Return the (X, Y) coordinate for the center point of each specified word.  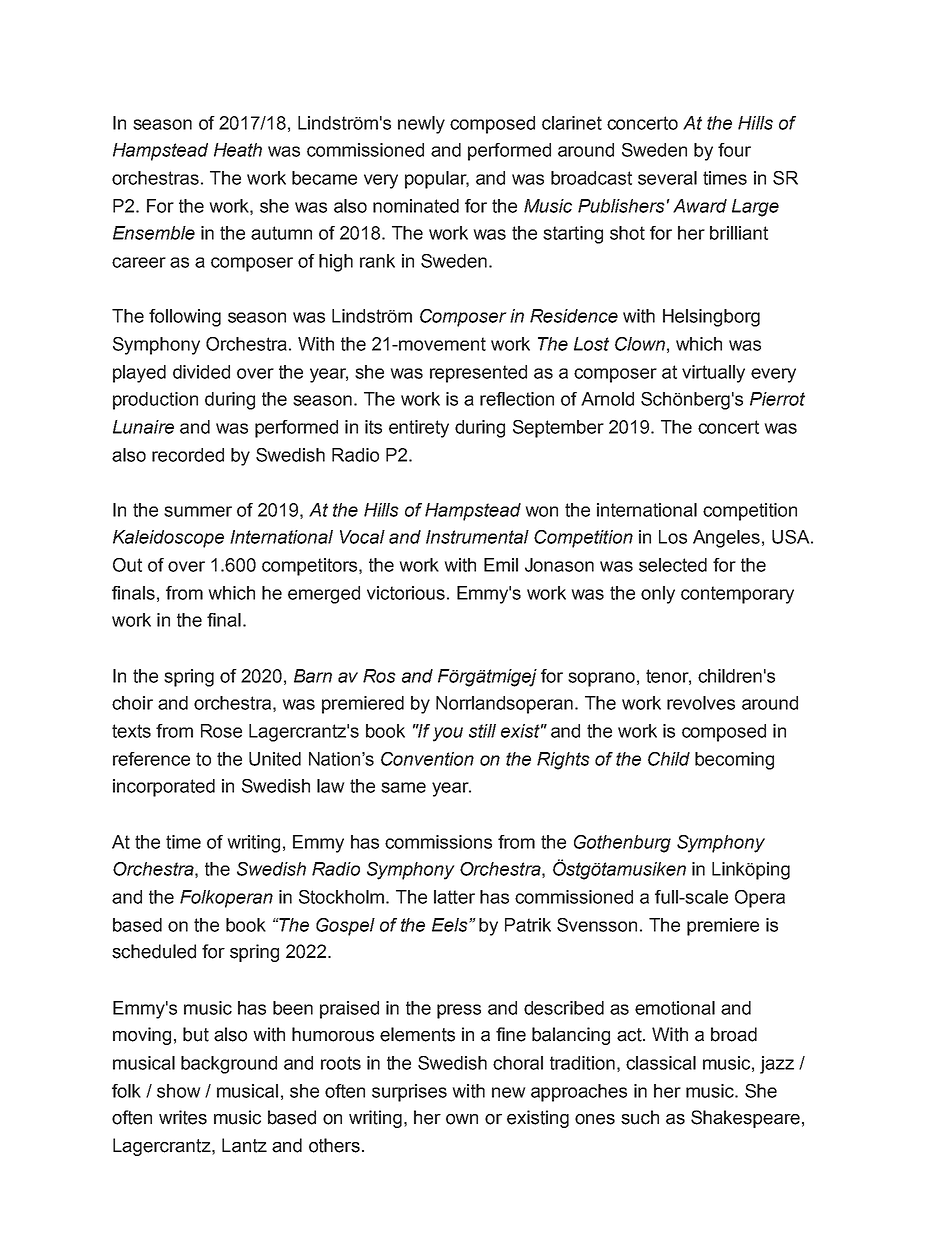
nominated (416, 206)
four (734, 150)
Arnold (607, 399)
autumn (281, 233)
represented (478, 374)
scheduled (154, 951)
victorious (406, 593)
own (462, 1119)
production (155, 401)
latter (454, 897)
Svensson (597, 925)
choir (132, 703)
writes (183, 1117)
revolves (701, 703)
